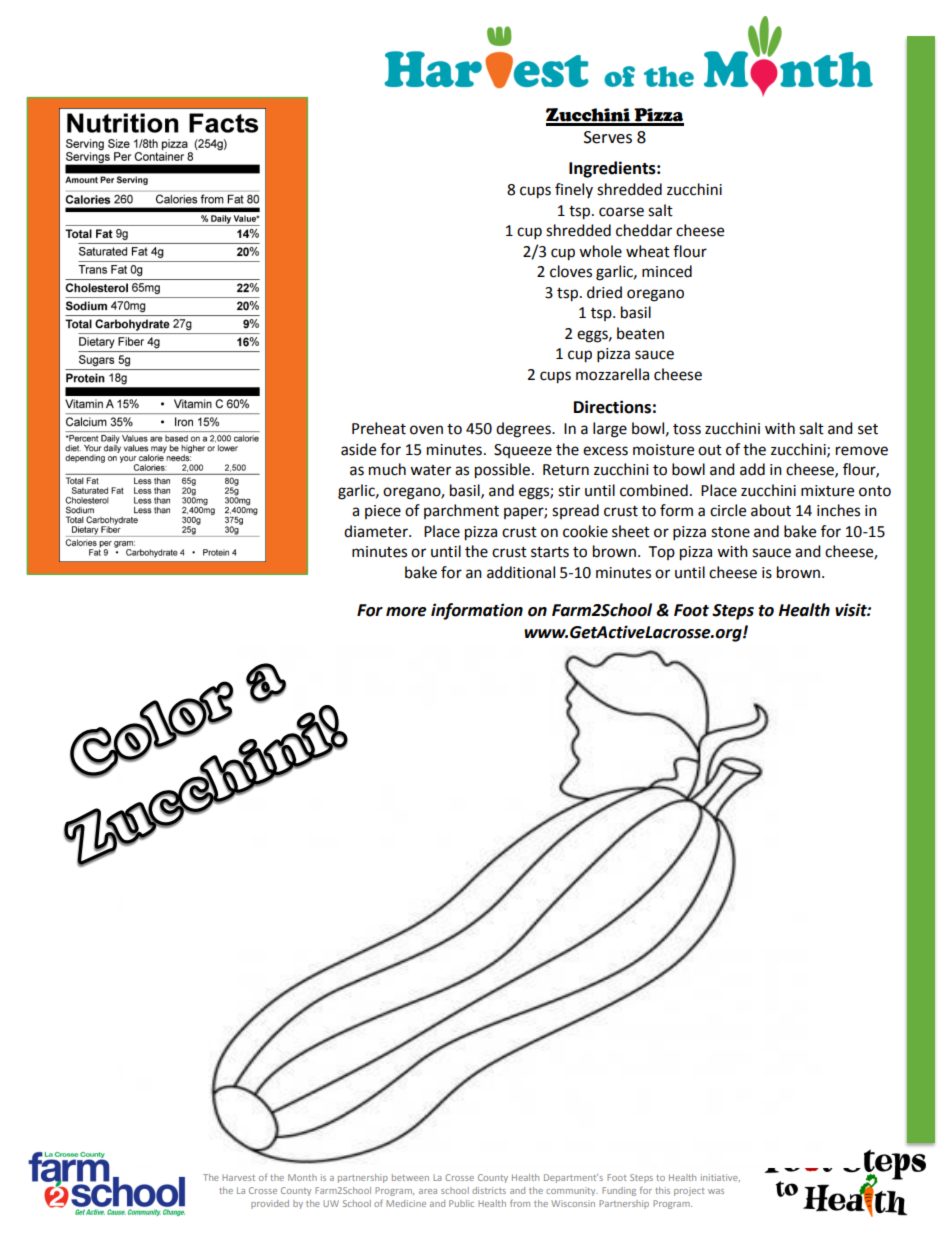 This screenshot has width=952, height=1233. What do you see at coordinates (574, 190) in the screenshot?
I see `finely` at bounding box center [574, 190].
